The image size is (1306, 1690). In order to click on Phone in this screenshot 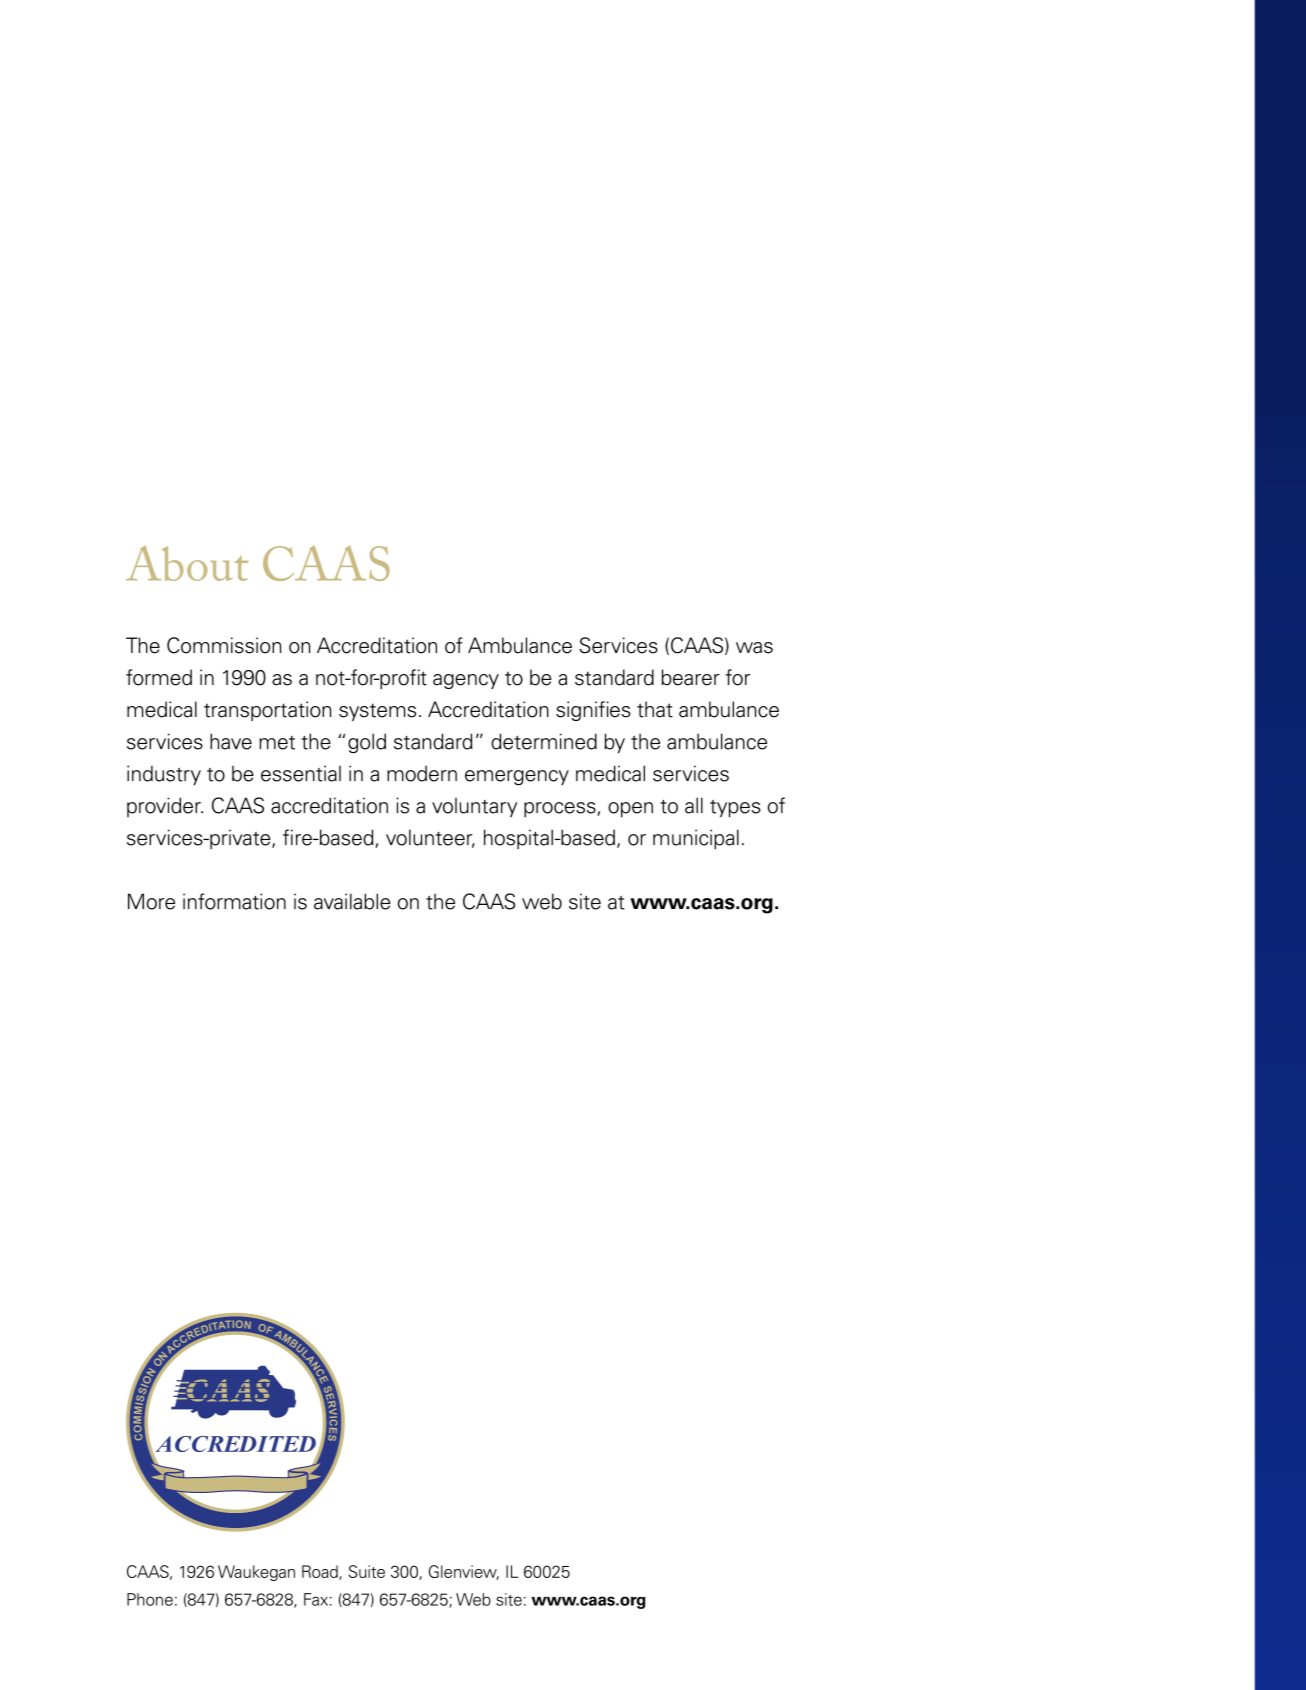, I will do `click(150, 1599)`.
